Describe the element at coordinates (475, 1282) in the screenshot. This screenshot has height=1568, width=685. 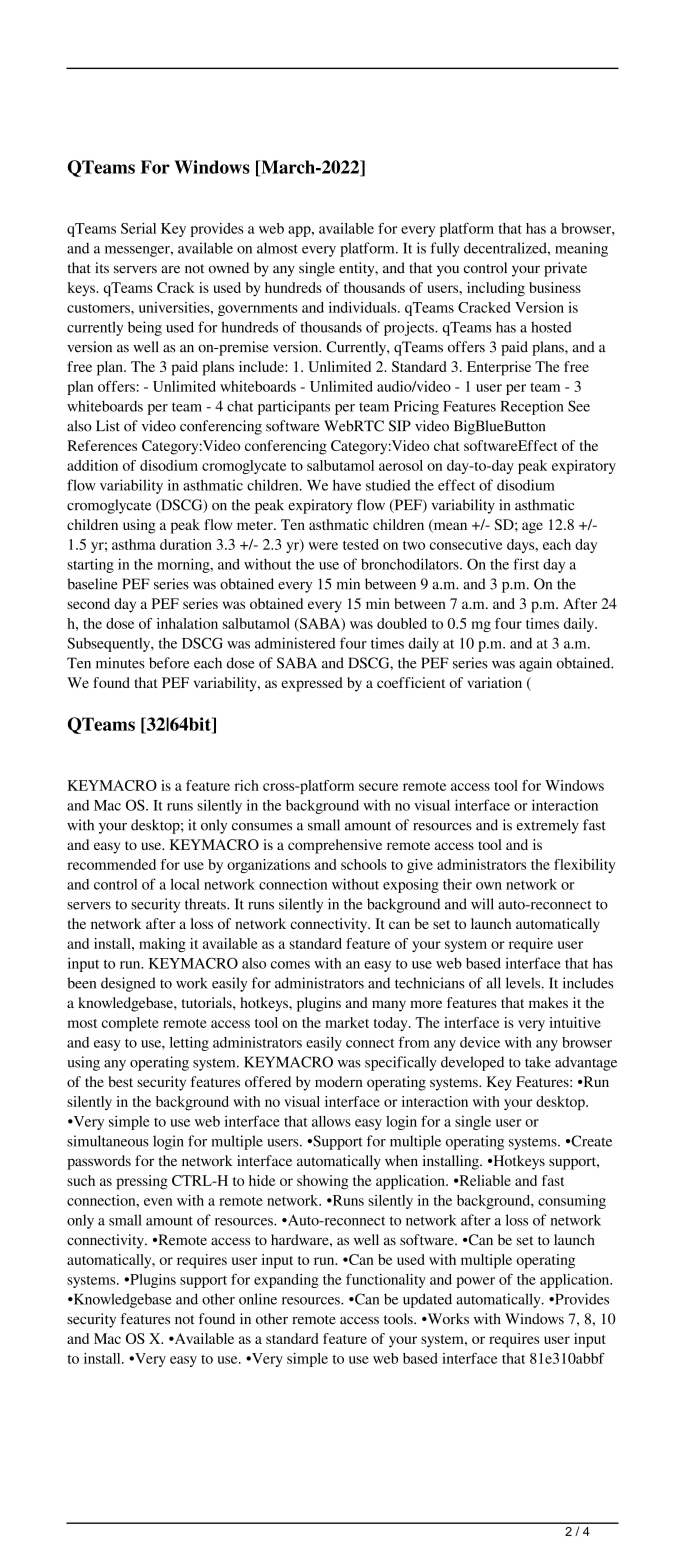
I see `power` at that location.
